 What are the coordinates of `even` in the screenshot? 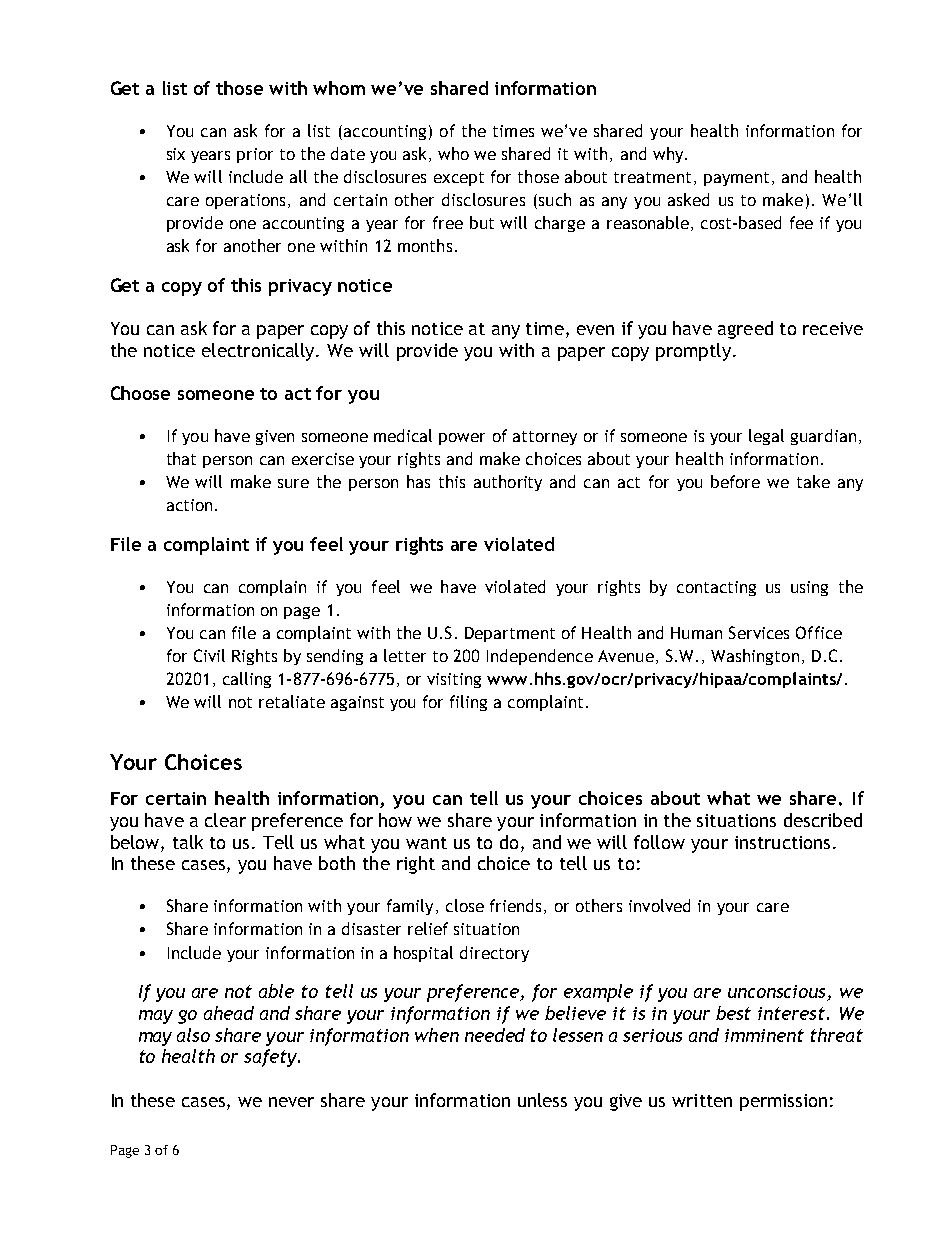 It's located at (595, 330).
